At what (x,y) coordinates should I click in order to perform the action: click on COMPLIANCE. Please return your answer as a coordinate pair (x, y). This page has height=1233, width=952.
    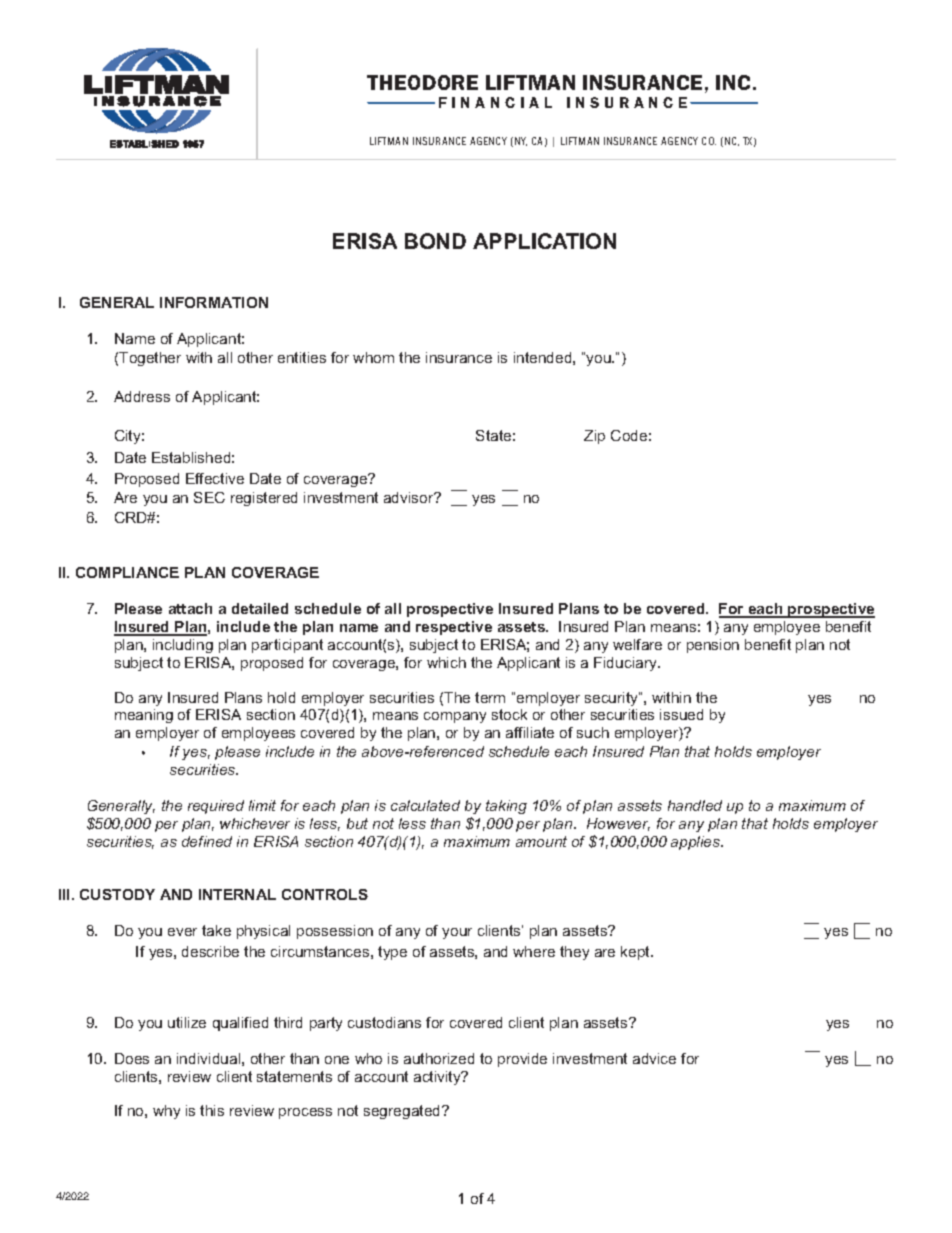
    Looking at the image, I should click on (127, 572).
